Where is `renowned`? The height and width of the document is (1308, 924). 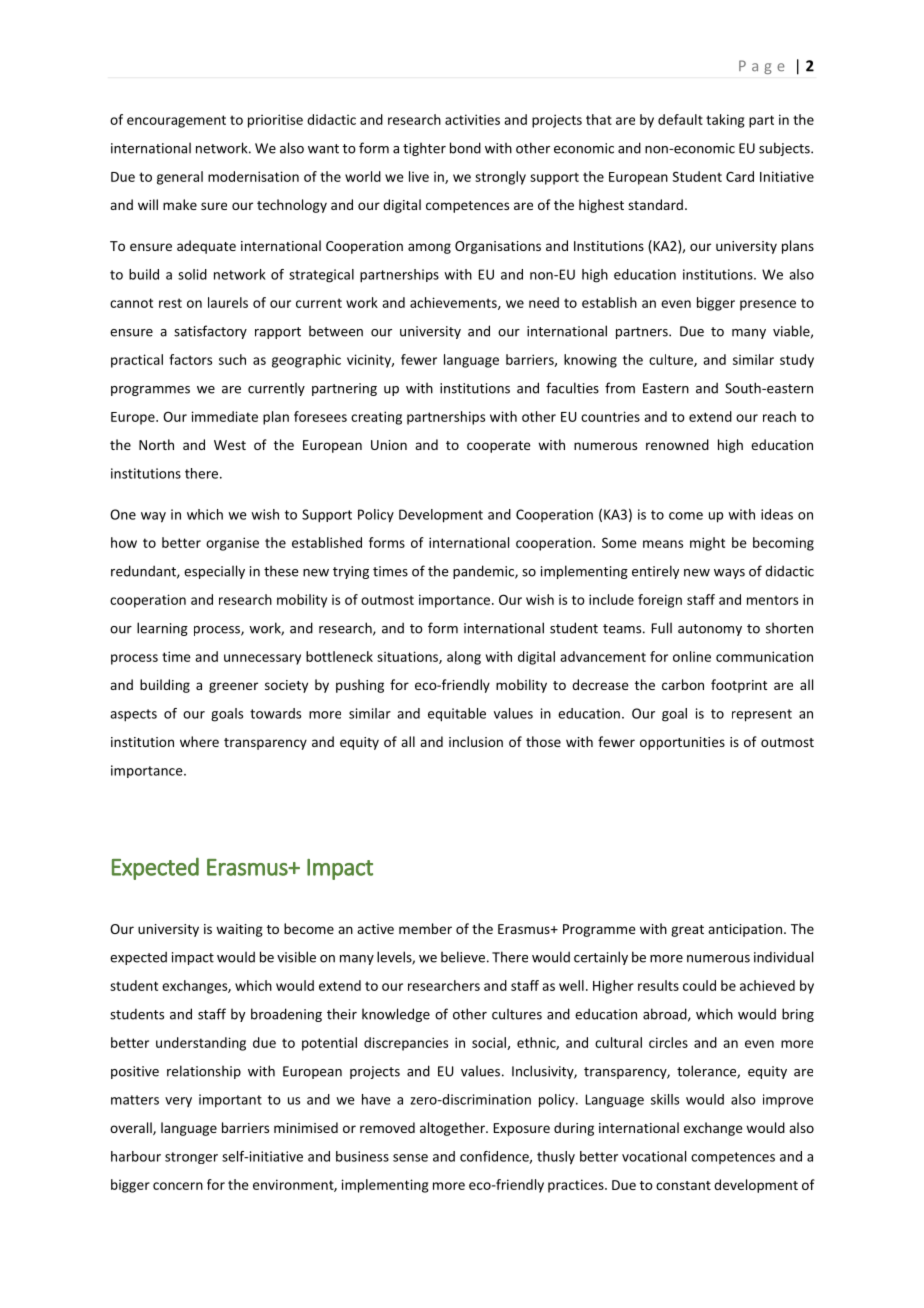 renowned is located at coordinates (677, 444).
